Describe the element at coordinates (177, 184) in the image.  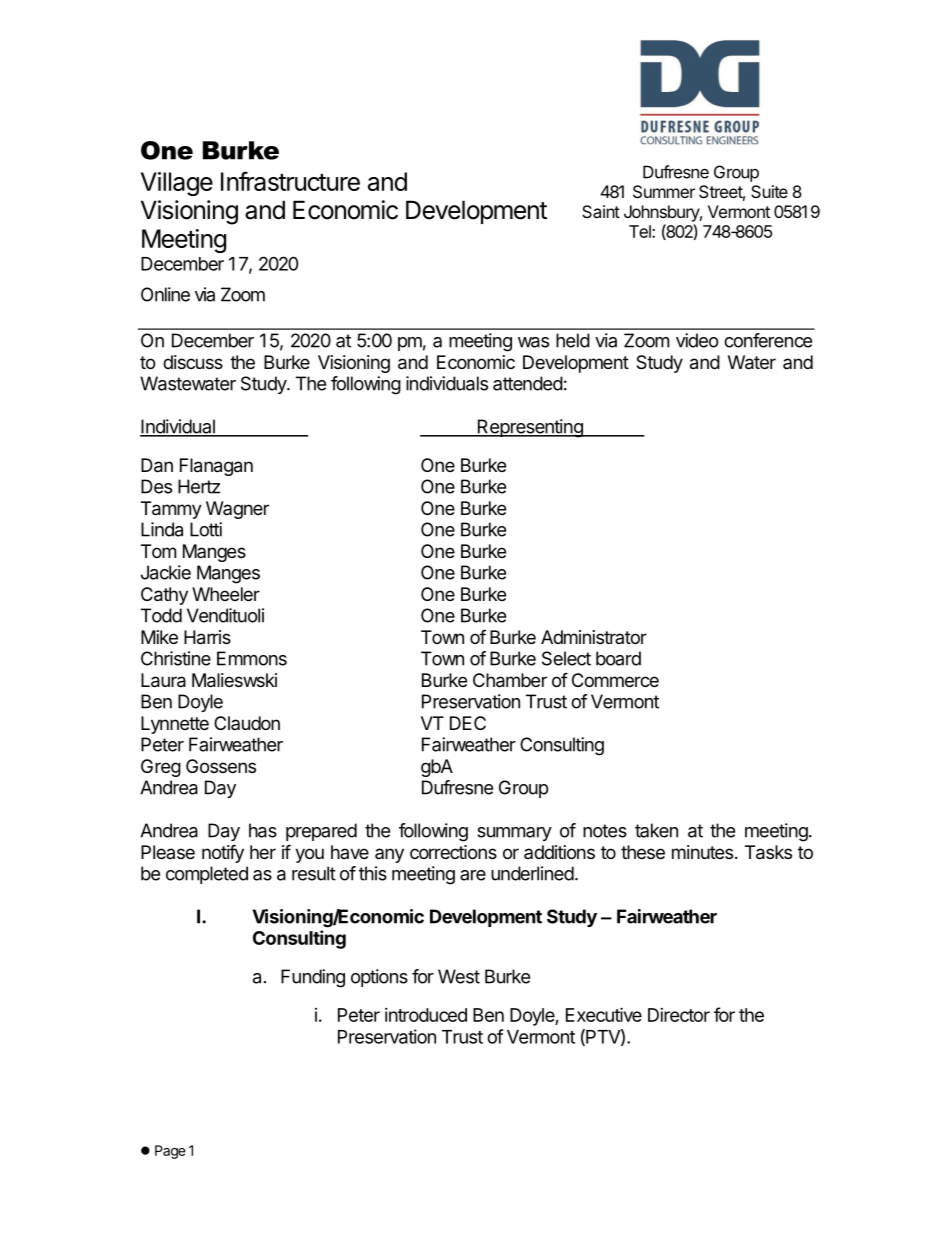
I see `Village` at that location.
